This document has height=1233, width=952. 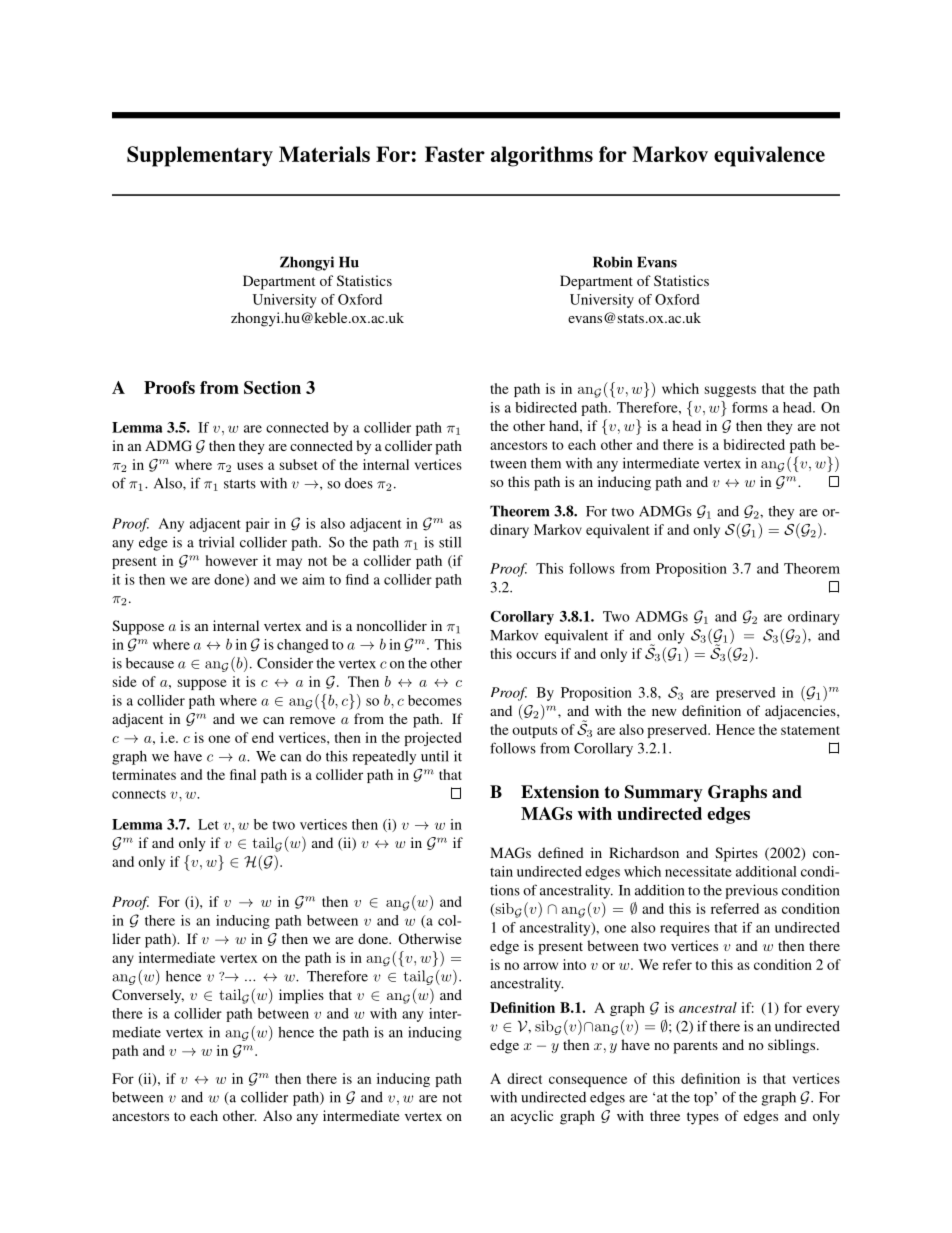 I want to click on Faster, so click(x=455, y=154).
